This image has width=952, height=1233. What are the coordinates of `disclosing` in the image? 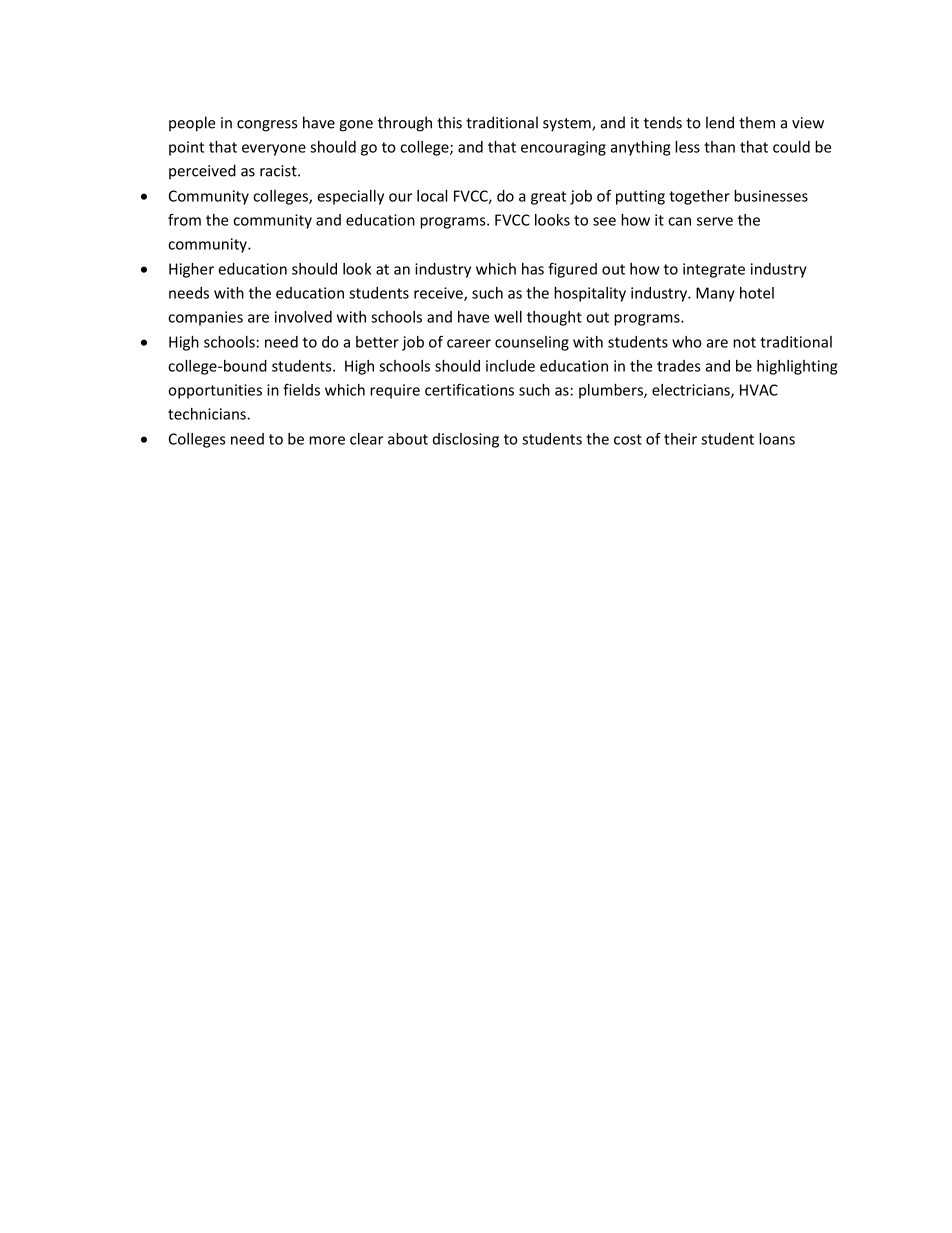 It's located at (466, 440).
